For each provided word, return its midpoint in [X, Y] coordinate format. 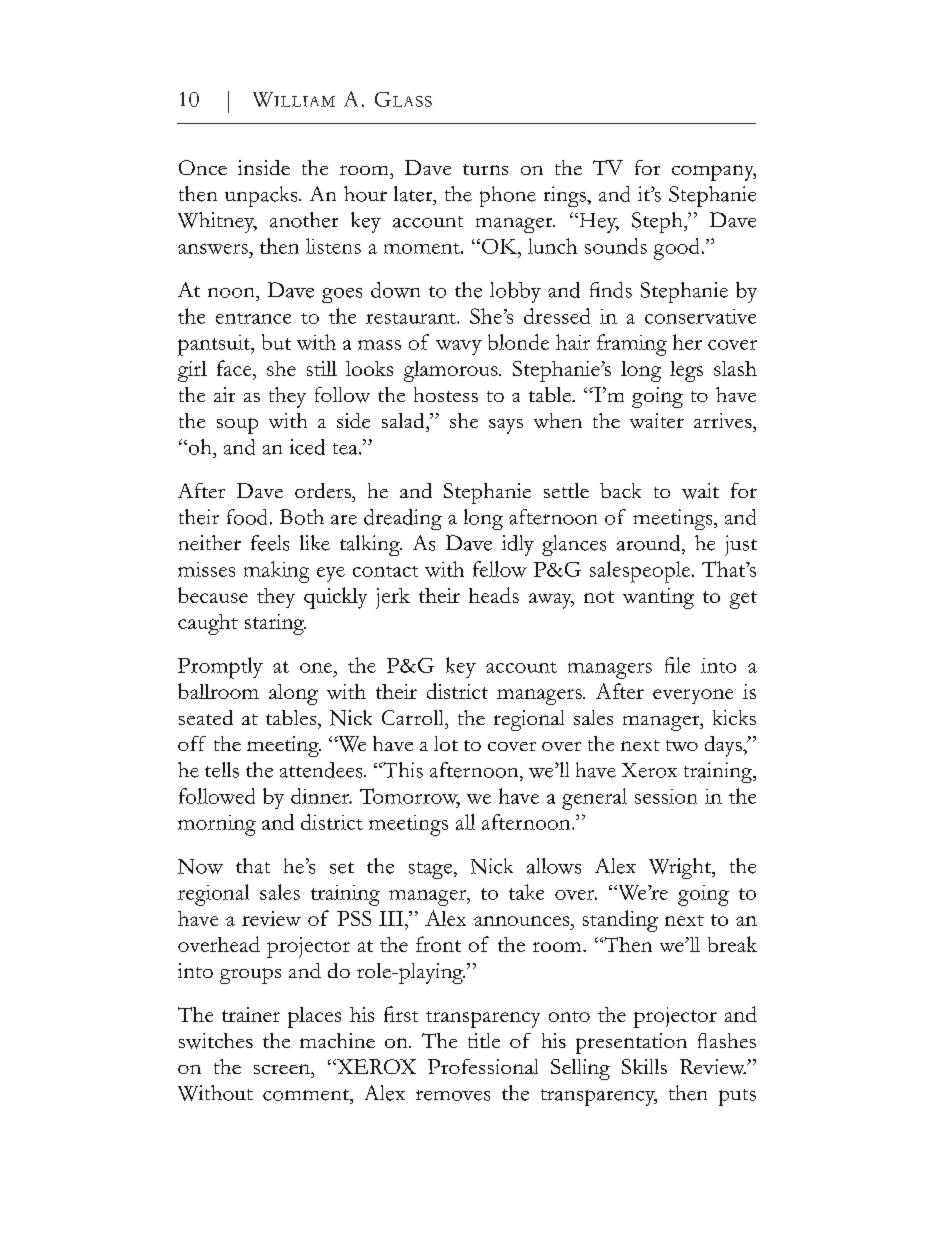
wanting [658, 598]
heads [494, 595]
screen [283, 1069]
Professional [483, 1066]
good [676, 249]
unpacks [262, 196]
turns [485, 169]
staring [275, 624]
